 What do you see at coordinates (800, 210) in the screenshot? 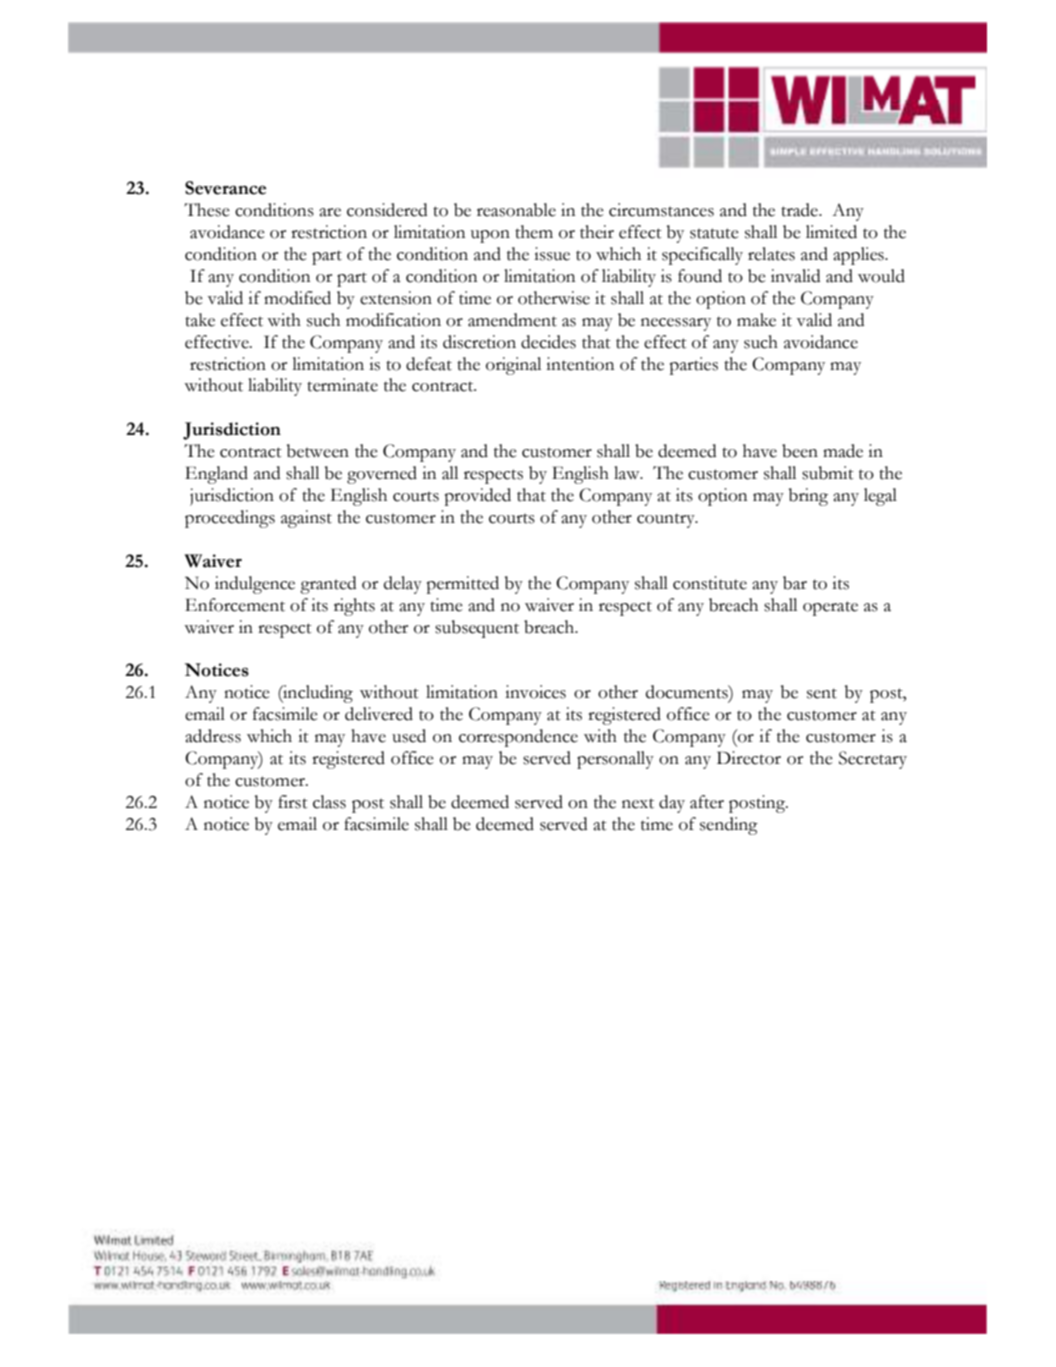
I see `trade` at bounding box center [800, 210].
